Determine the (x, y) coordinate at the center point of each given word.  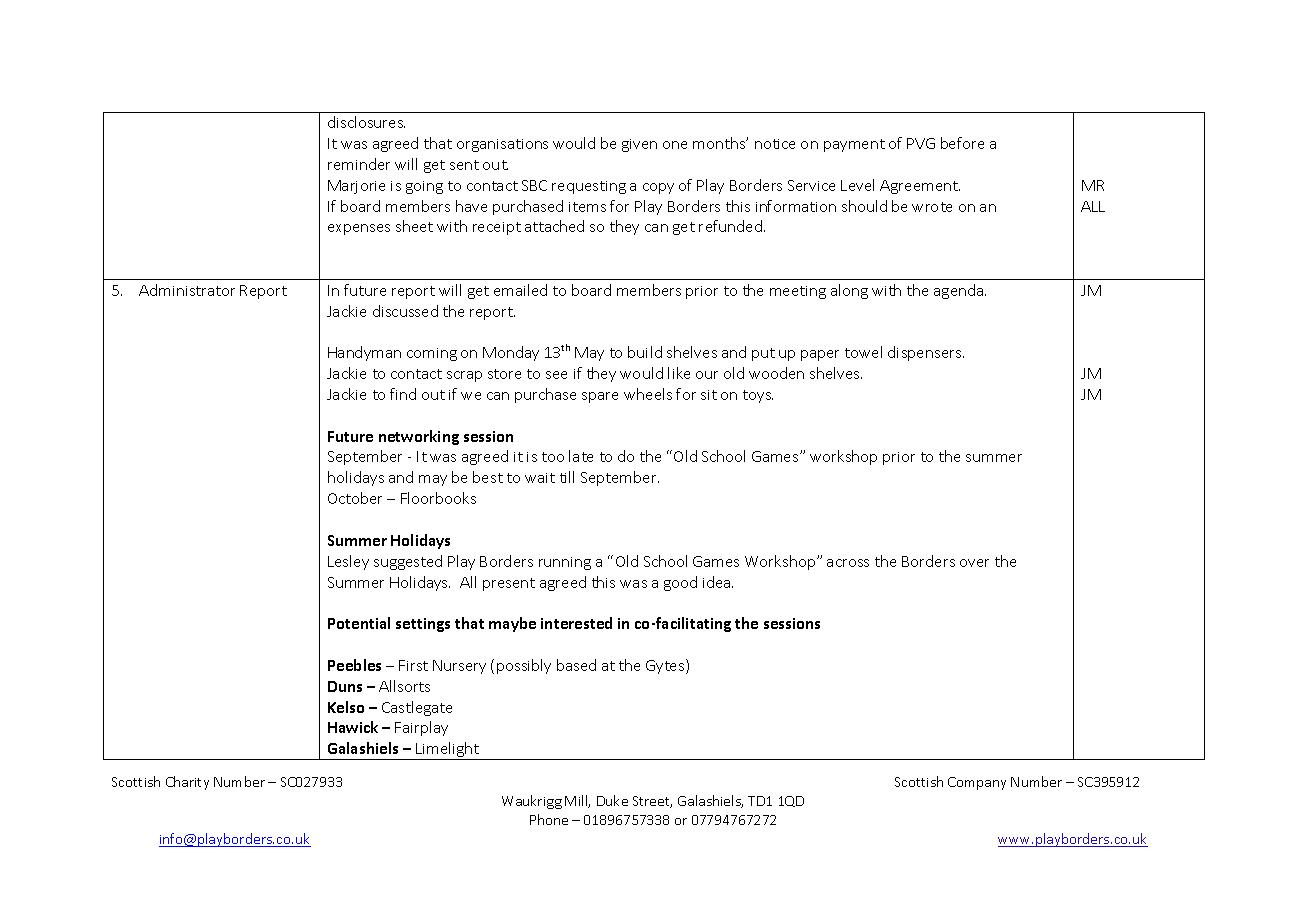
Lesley (348, 562)
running (565, 563)
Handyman (364, 353)
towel (863, 352)
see (556, 375)
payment (854, 145)
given (639, 145)
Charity (187, 783)
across (848, 563)
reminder (359, 164)
